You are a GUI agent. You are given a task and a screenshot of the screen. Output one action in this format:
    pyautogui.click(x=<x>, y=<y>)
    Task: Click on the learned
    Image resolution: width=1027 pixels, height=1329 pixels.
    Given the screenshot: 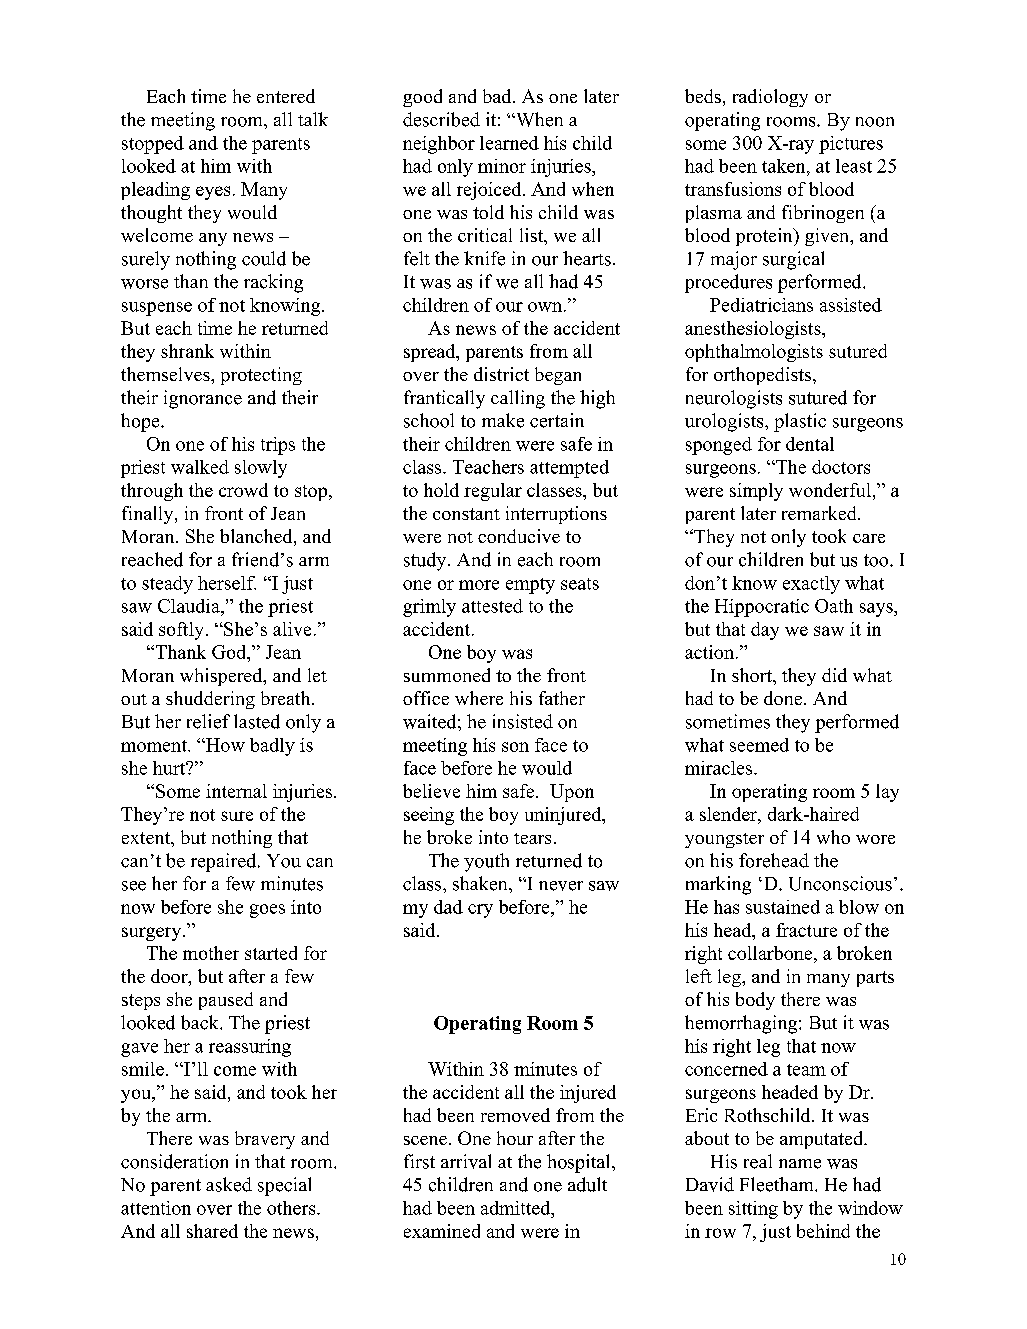 What is the action you would take?
    pyautogui.click(x=509, y=143)
